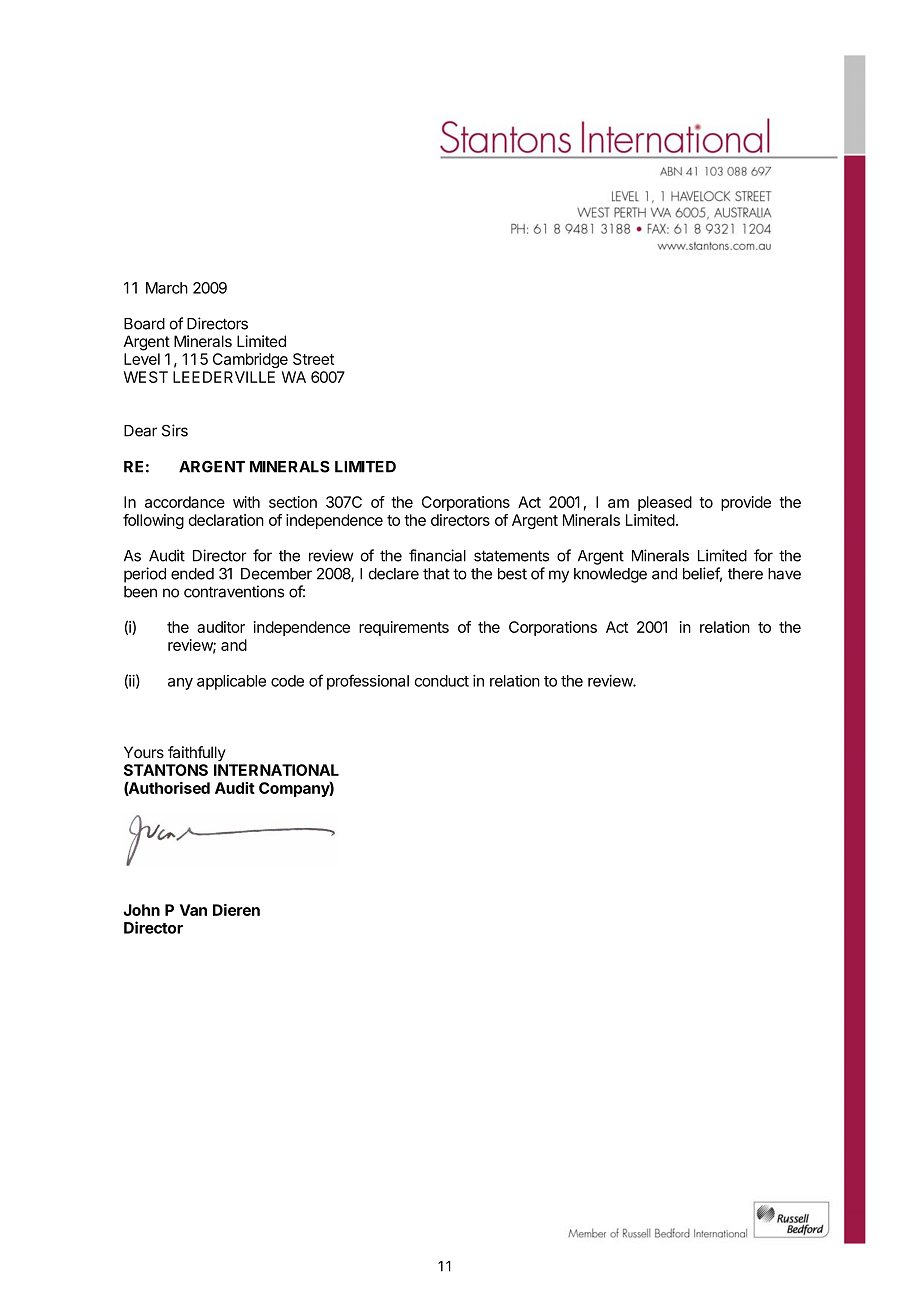 The width and height of the image is (924, 1308). I want to click on conduct, so click(442, 681).
